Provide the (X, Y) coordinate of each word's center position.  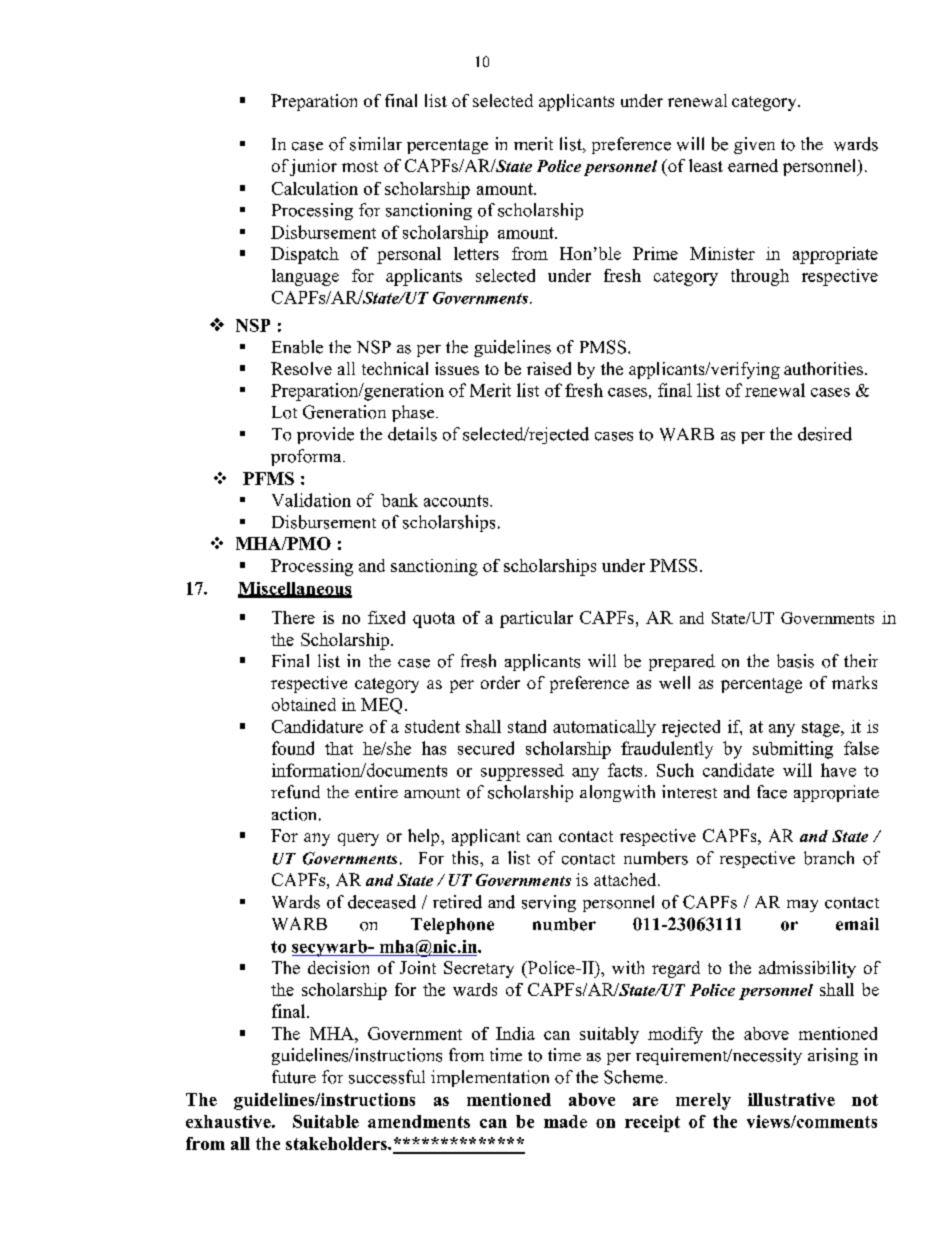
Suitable (326, 1121)
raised (549, 368)
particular (536, 619)
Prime (655, 253)
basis (795, 661)
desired (825, 434)
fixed (386, 617)
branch (829, 858)
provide (325, 435)
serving (549, 903)
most (360, 166)
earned (753, 165)
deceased (382, 902)
